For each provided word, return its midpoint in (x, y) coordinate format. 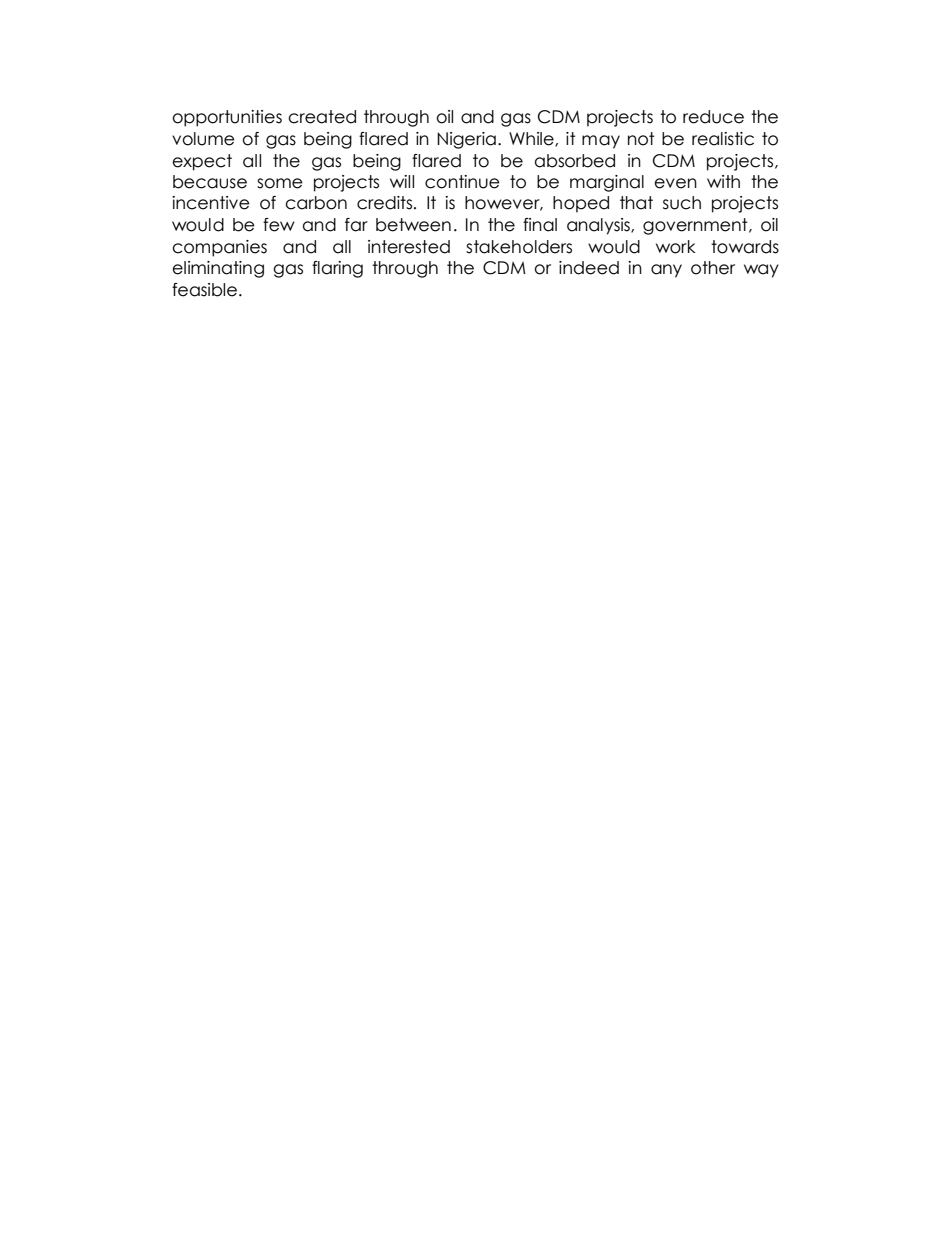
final (540, 225)
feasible (206, 290)
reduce (713, 117)
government (696, 226)
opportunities (227, 118)
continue (462, 182)
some (280, 183)
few (279, 225)
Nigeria (466, 140)
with (723, 181)
